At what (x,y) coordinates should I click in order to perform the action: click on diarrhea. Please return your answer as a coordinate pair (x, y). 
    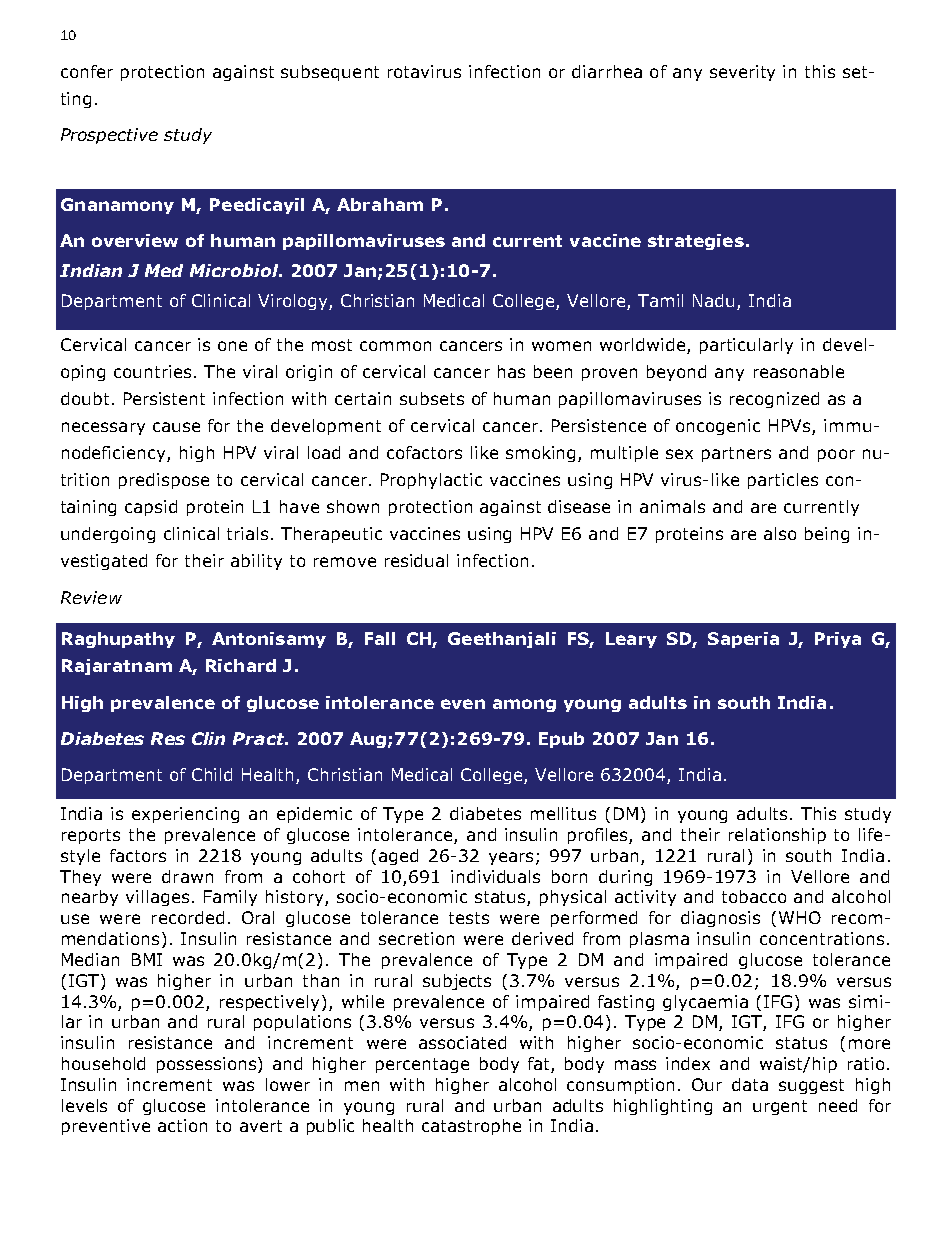
    Looking at the image, I should click on (607, 71).
